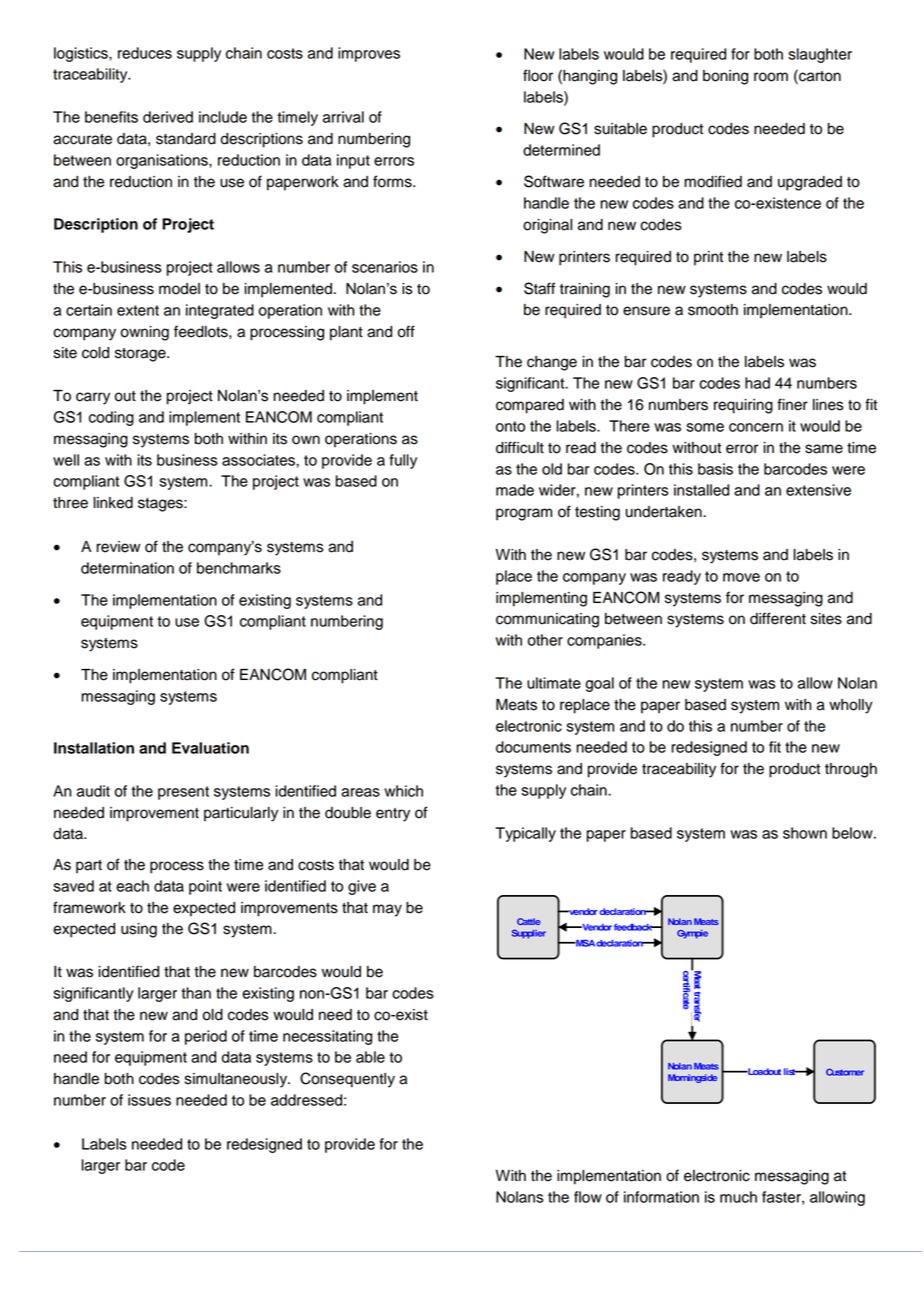  I want to click on floor, so click(538, 75).
